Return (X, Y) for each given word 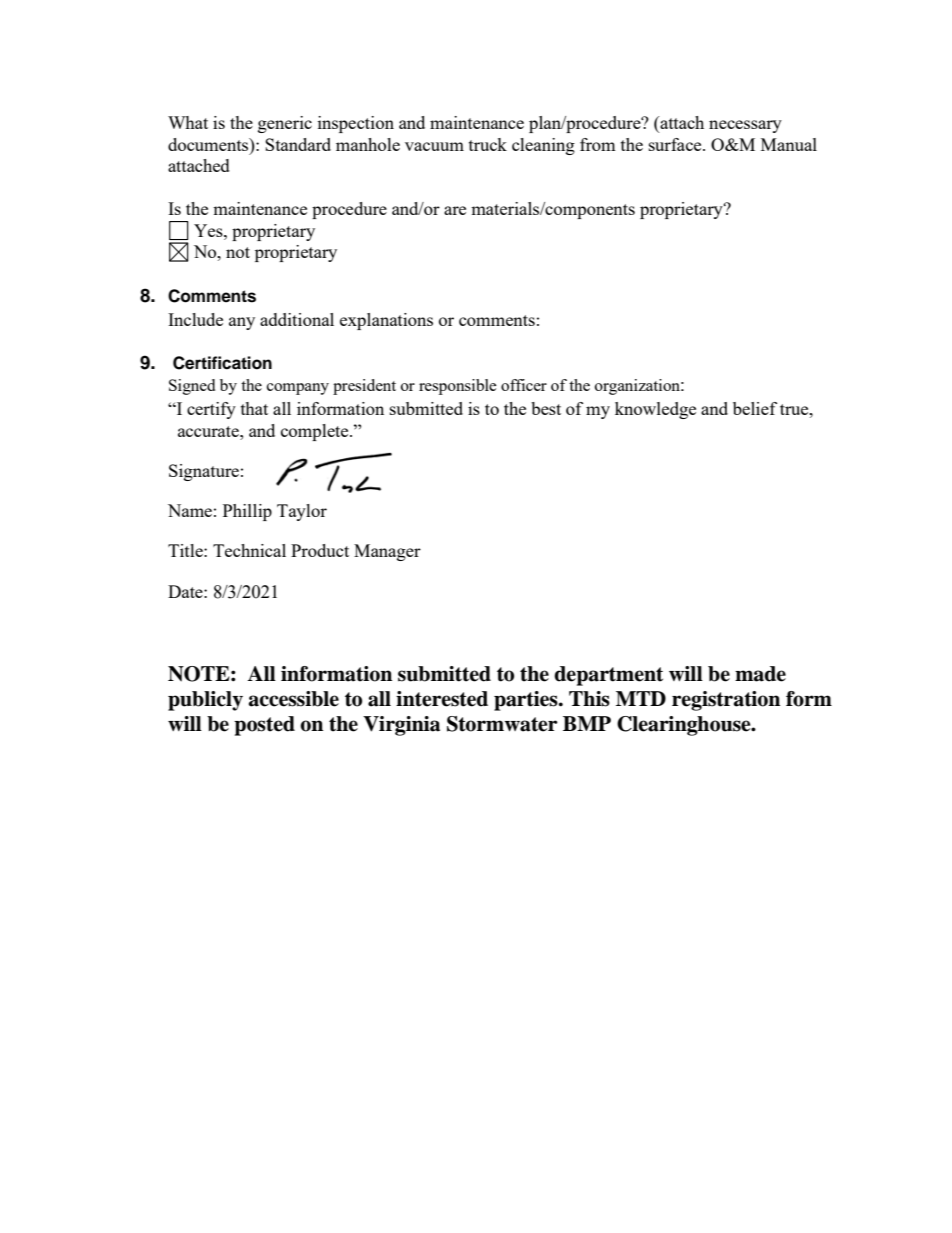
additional (297, 319)
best (546, 408)
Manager (387, 552)
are (455, 210)
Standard (298, 144)
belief (755, 408)
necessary (745, 126)
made (760, 674)
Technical (249, 550)
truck (488, 144)
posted (264, 726)
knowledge (655, 410)
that (254, 408)
